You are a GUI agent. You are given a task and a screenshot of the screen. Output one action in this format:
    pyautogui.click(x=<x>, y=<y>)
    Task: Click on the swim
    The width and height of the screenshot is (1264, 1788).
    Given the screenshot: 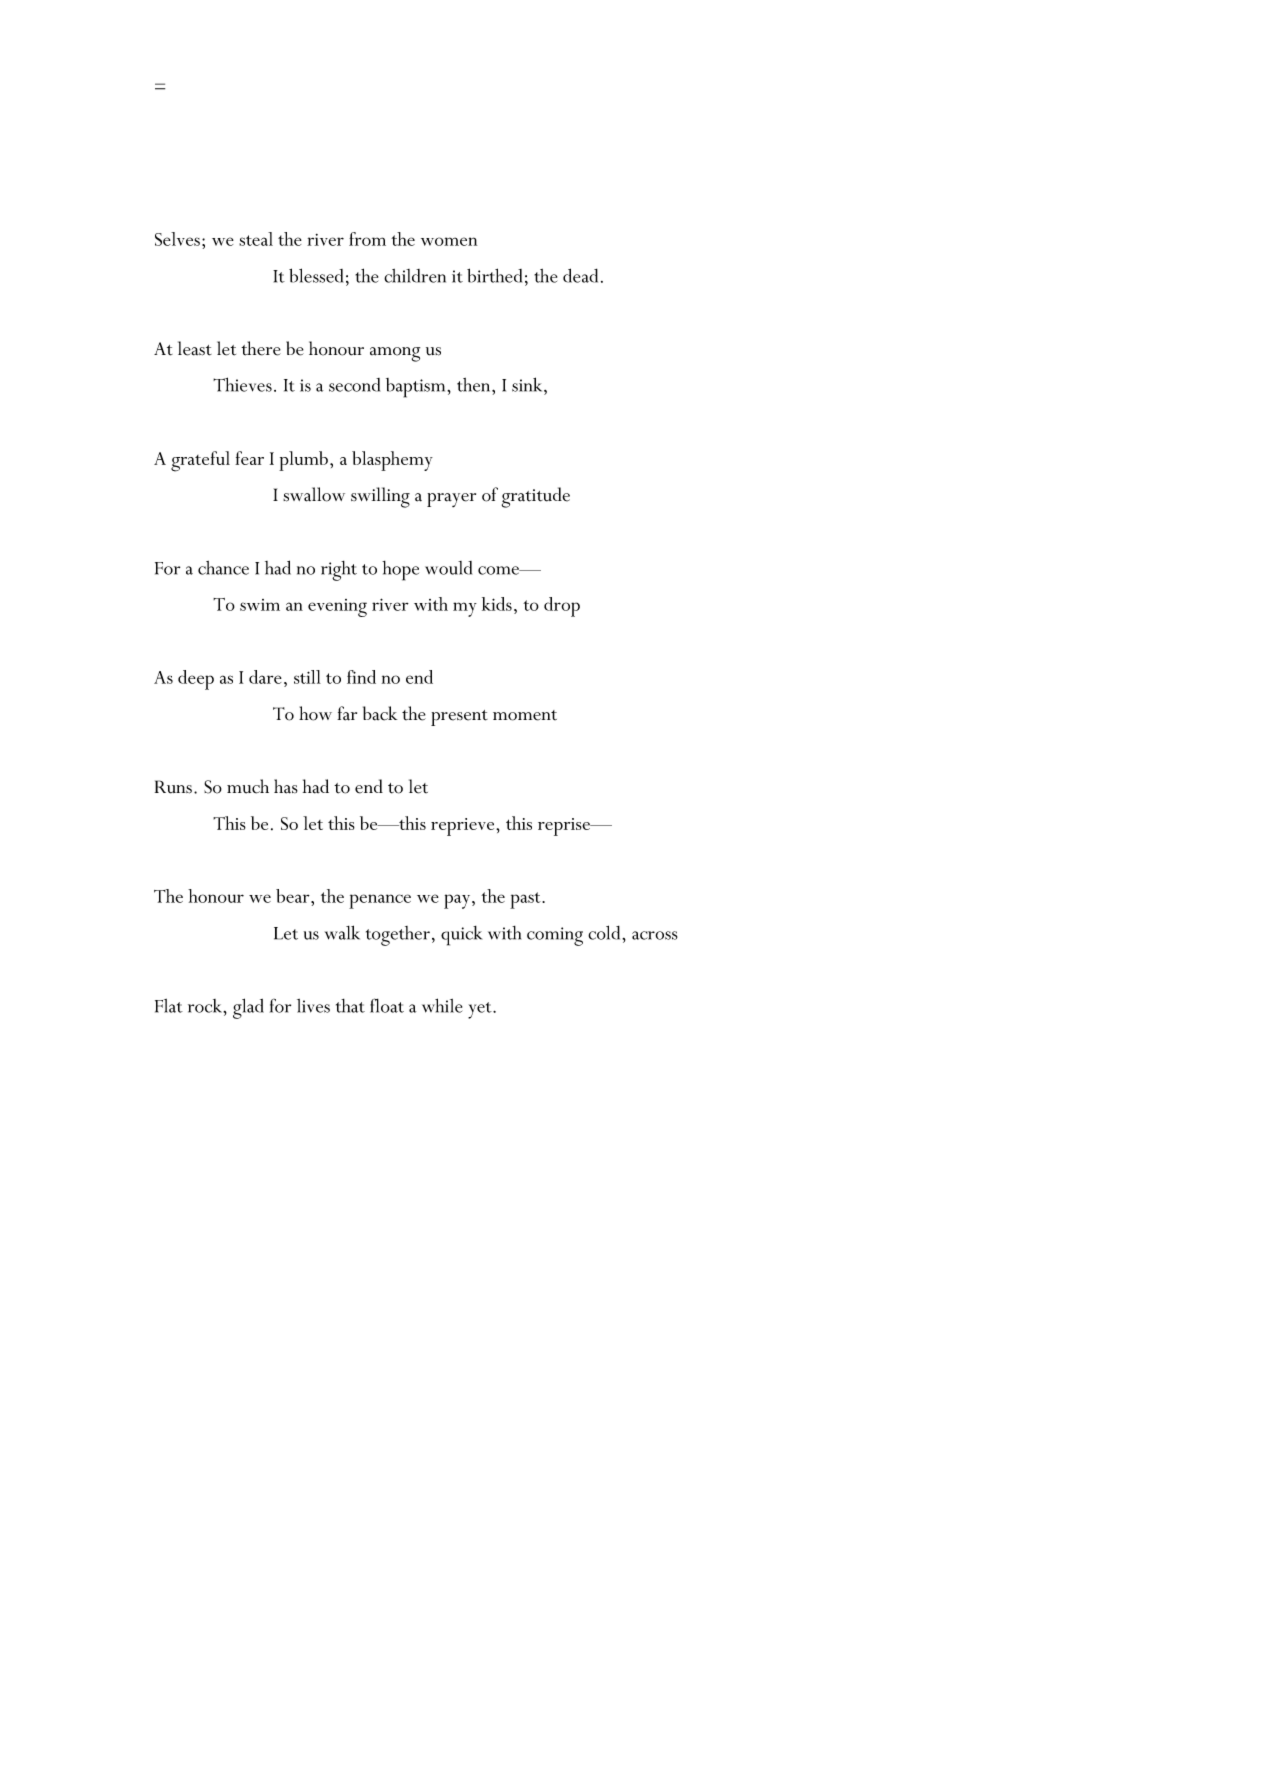 What is the action you would take?
    pyautogui.click(x=260, y=605)
